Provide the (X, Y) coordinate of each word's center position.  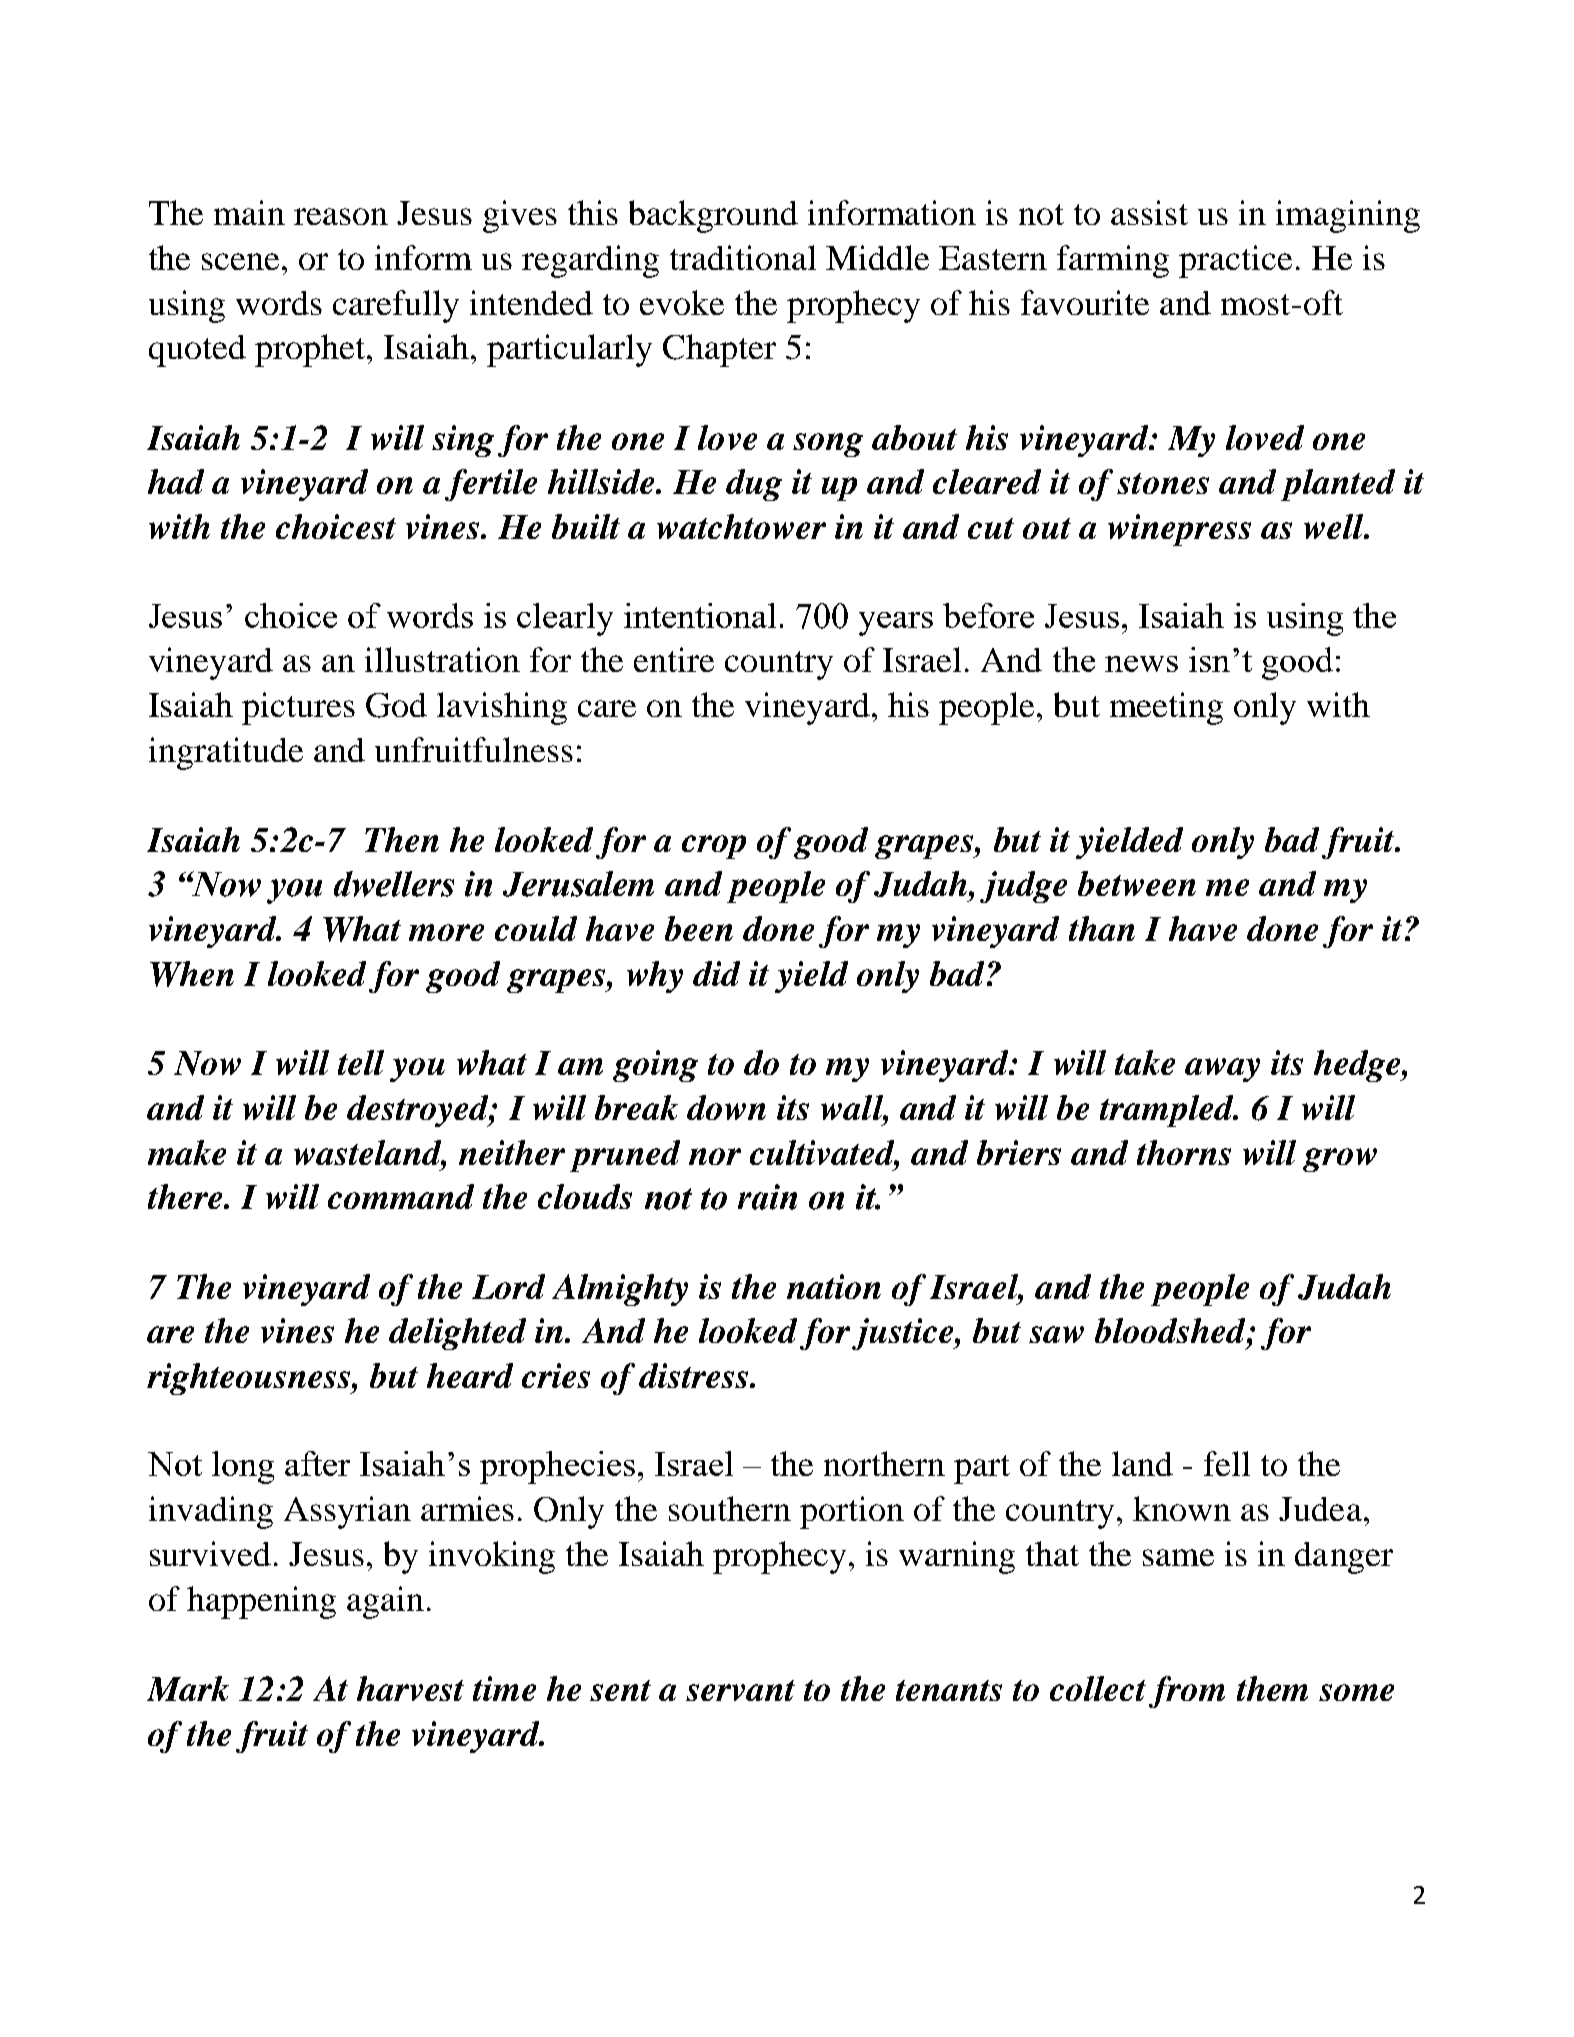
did (716, 973)
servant (740, 1690)
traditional (743, 257)
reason (341, 216)
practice (1235, 261)
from (1187, 1692)
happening (261, 1602)
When (192, 974)
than (1102, 928)
